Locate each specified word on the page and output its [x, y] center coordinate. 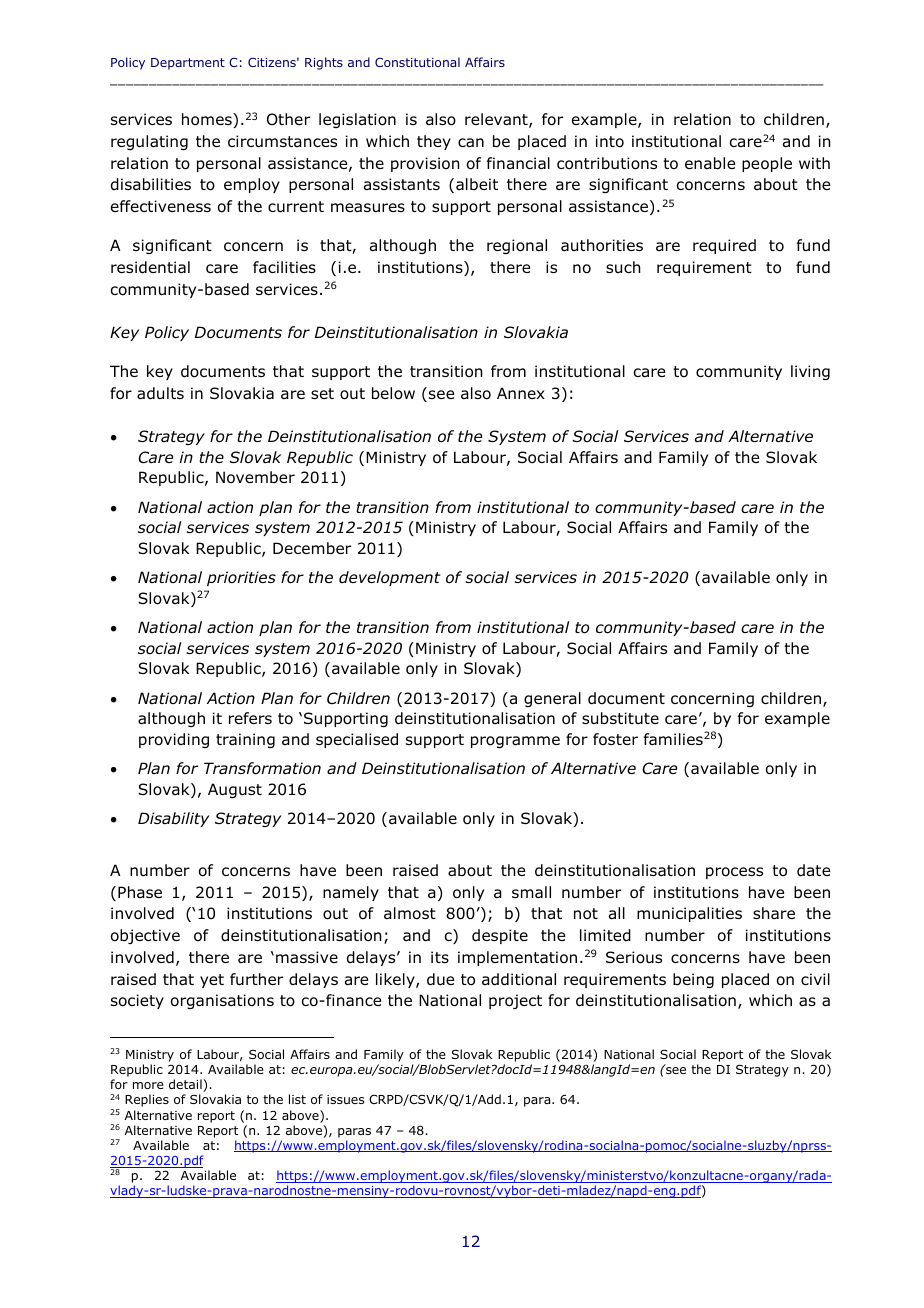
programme [515, 742]
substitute [620, 718]
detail [186, 1085]
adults [160, 393]
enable [710, 163]
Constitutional [417, 62]
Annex [521, 393]
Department [188, 64]
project [515, 1001]
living [810, 372]
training [245, 740]
